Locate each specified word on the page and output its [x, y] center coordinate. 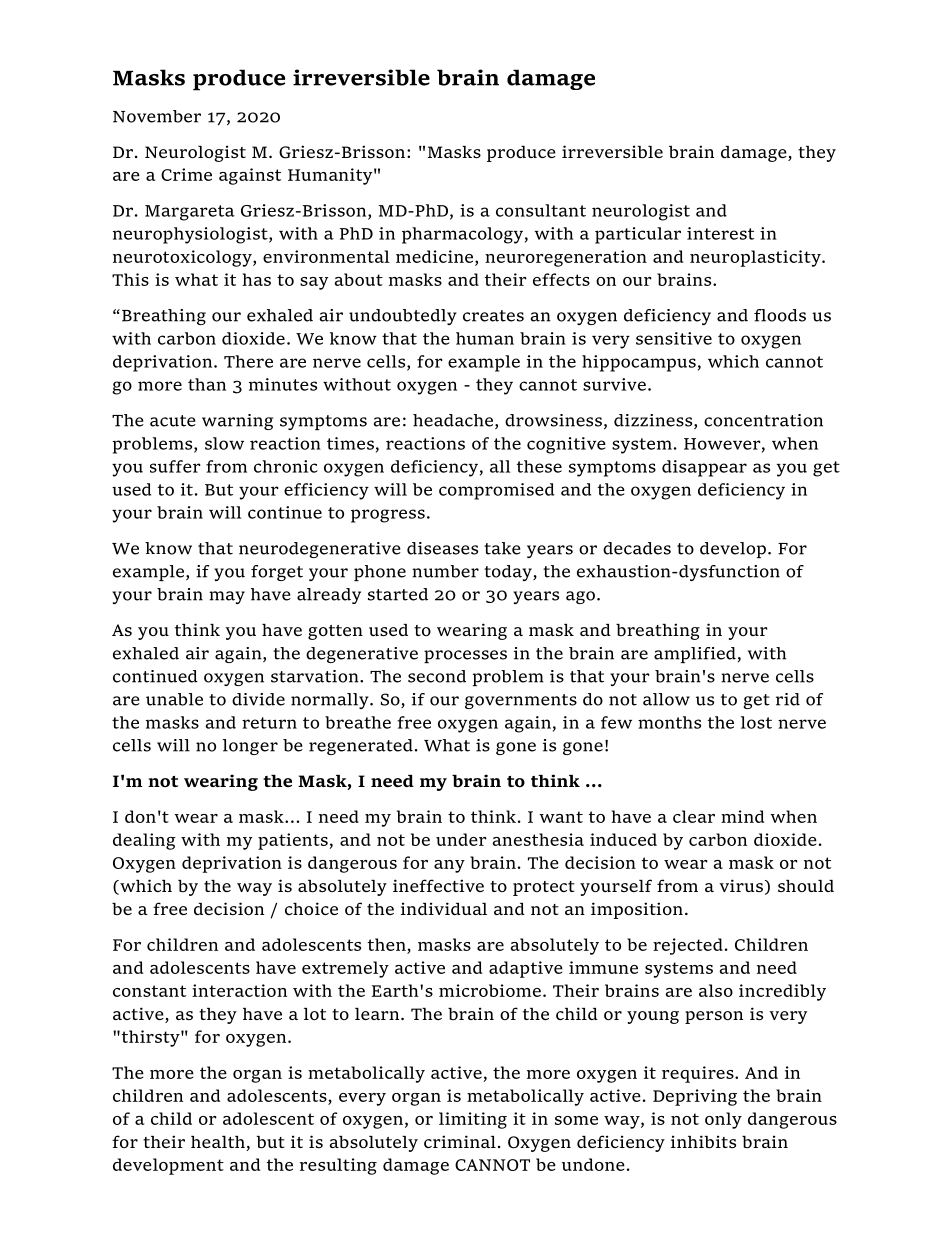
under [461, 839]
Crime [186, 174]
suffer [175, 466]
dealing [144, 841]
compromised [496, 491]
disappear [704, 468]
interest [720, 233]
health [219, 1143]
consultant [541, 210]
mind [742, 816]
